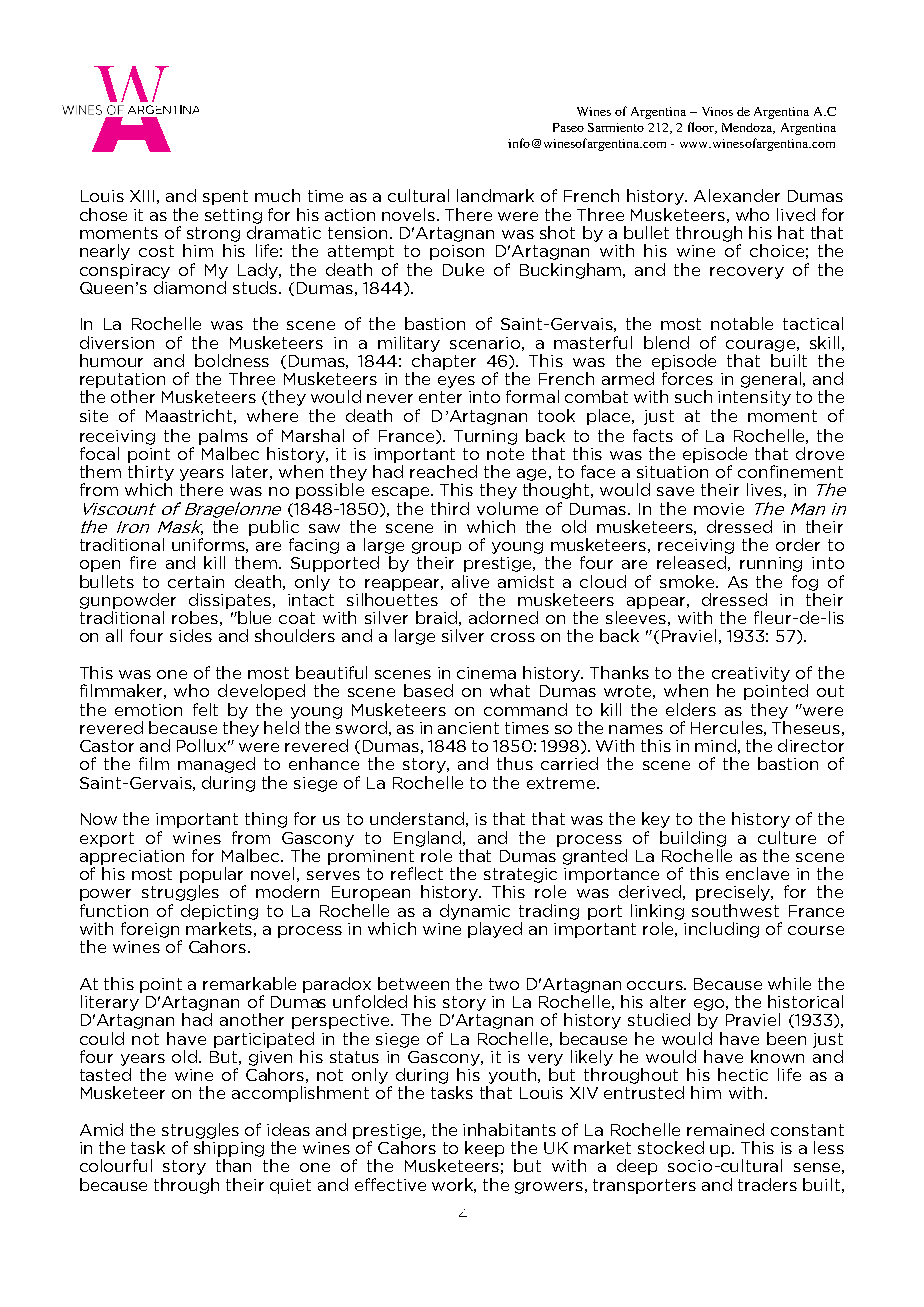 This image has height=1307, width=924. Describe the element at coordinates (751, 674) in the image. I see `creativity` at that location.
